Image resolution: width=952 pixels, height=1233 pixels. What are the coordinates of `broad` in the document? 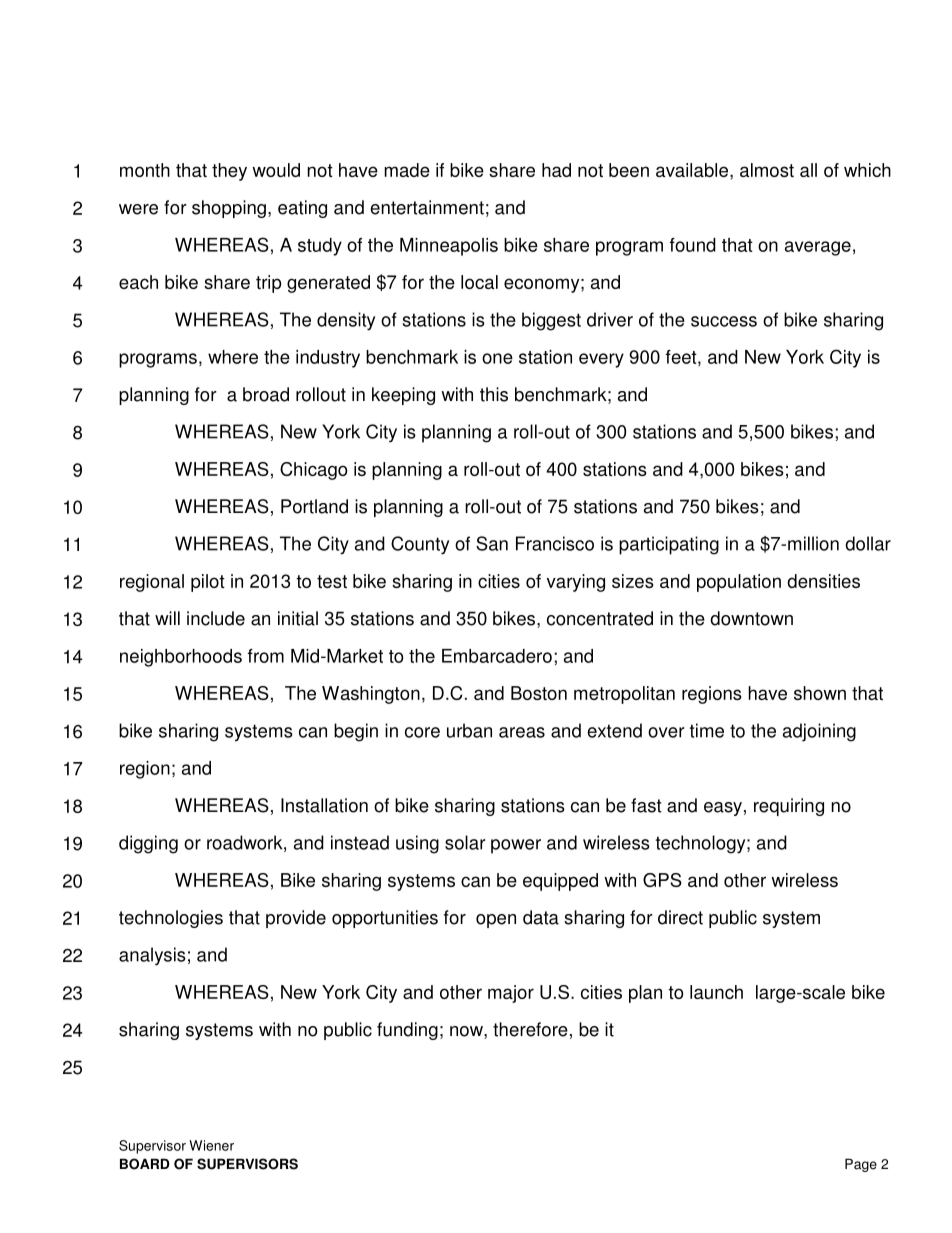 It's located at (266, 394).
